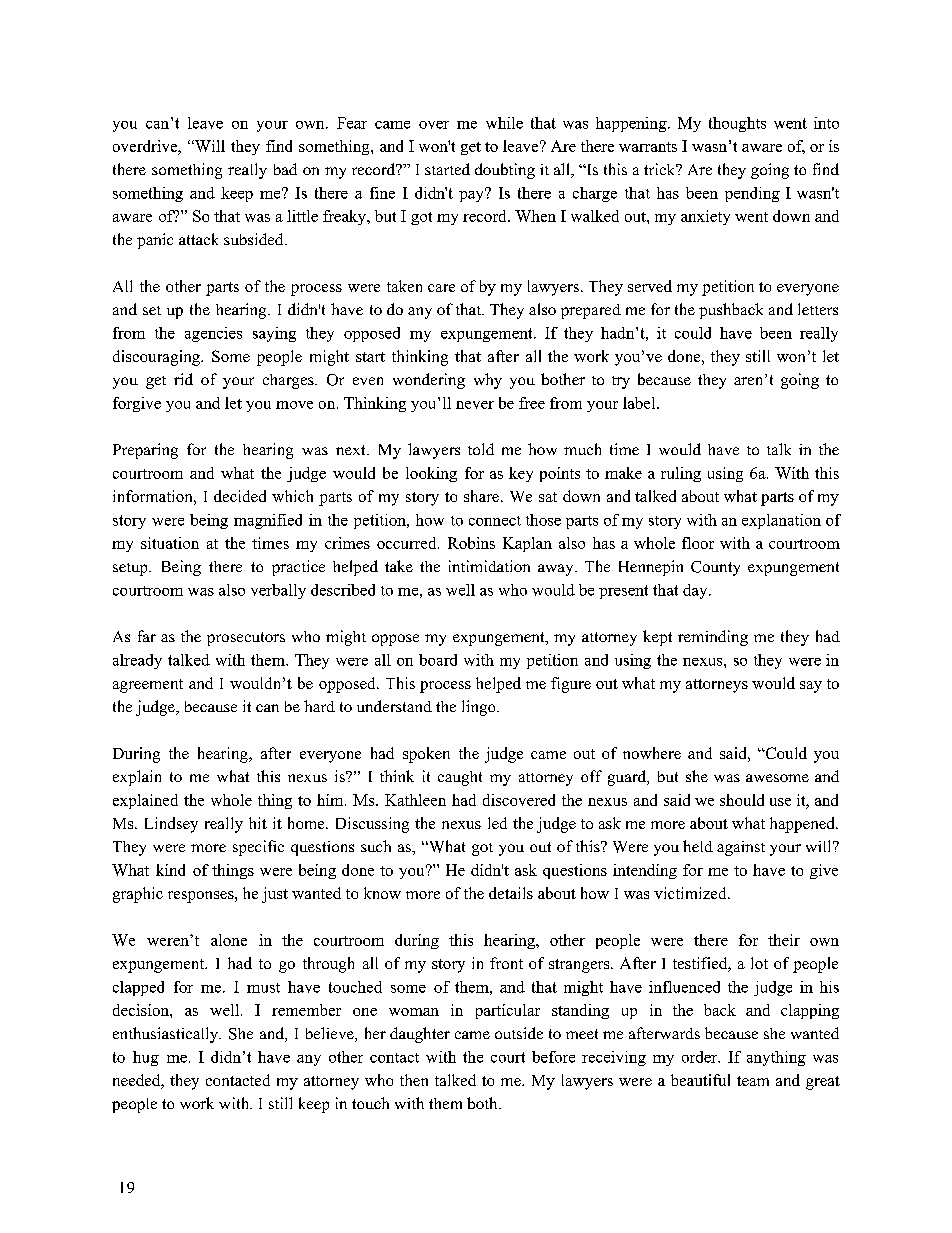 The width and height of the page is (952, 1233). What do you see at coordinates (696, 591) in the page?
I see `day` at bounding box center [696, 591].
